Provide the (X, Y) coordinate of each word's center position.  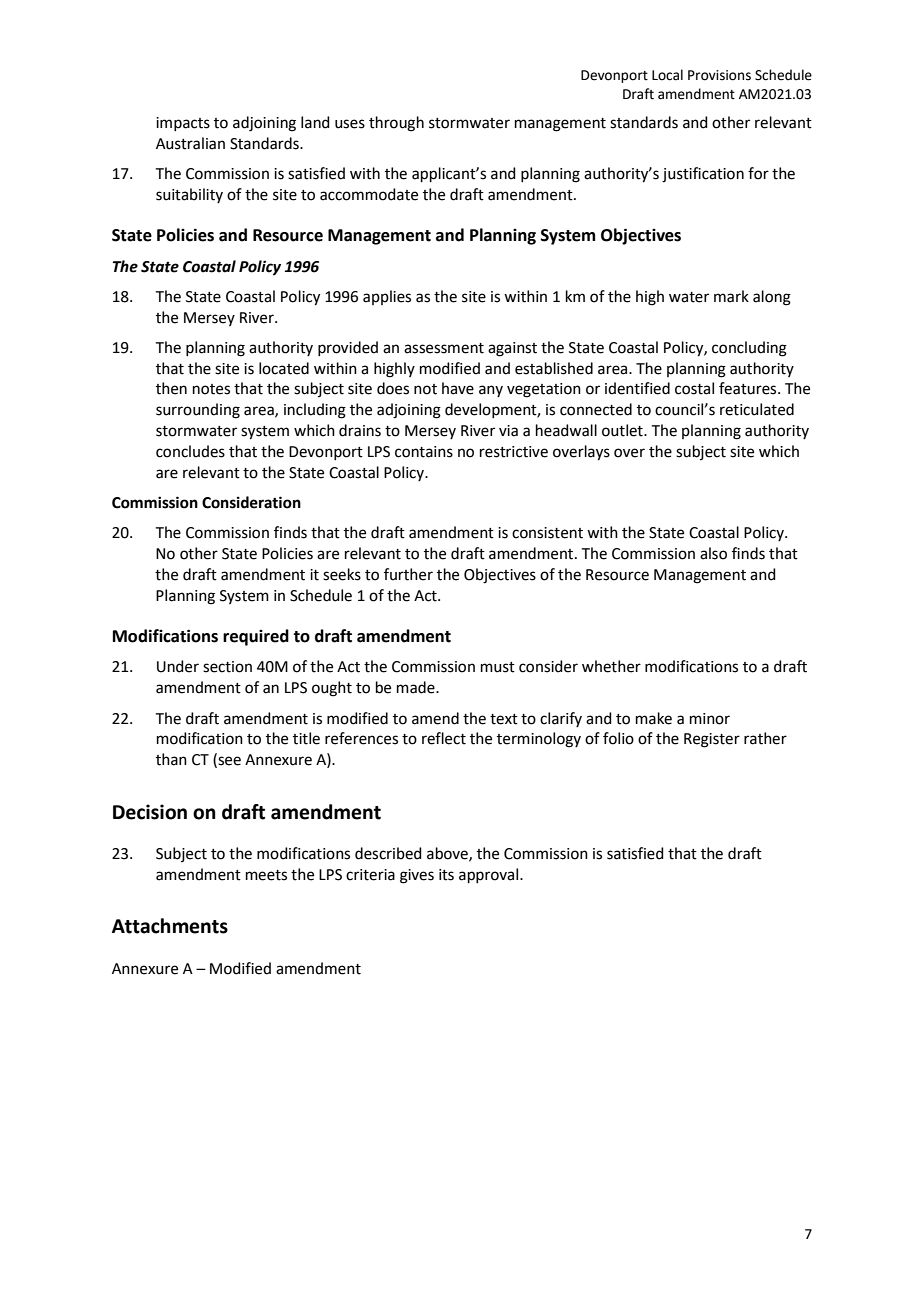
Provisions (719, 75)
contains (424, 452)
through (396, 124)
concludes (190, 451)
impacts (183, 124)
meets (266, 875)
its (446, 875)
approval (490, 875)
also (713, 553)
